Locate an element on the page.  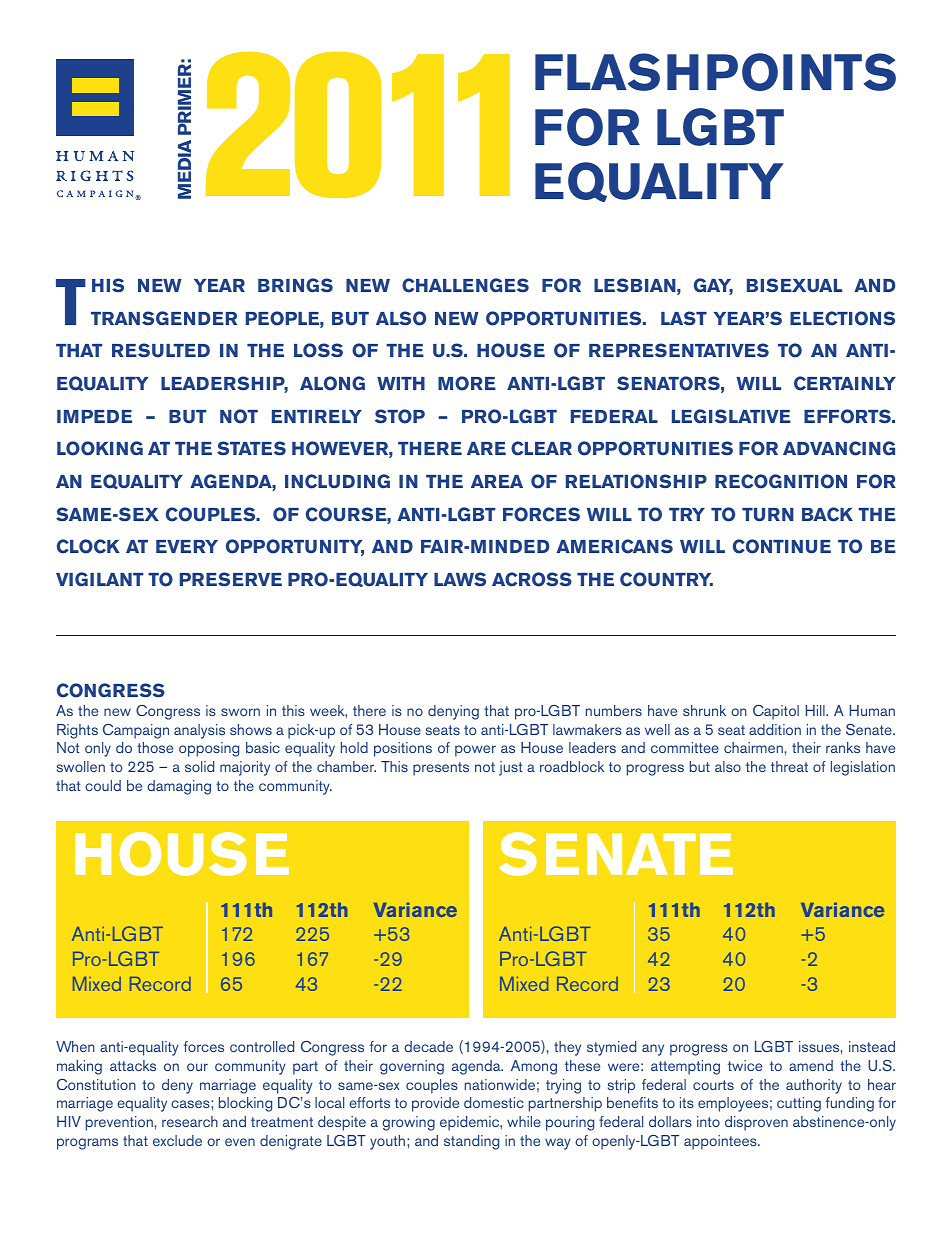
LAWS is located at coordinates (460, 579).
